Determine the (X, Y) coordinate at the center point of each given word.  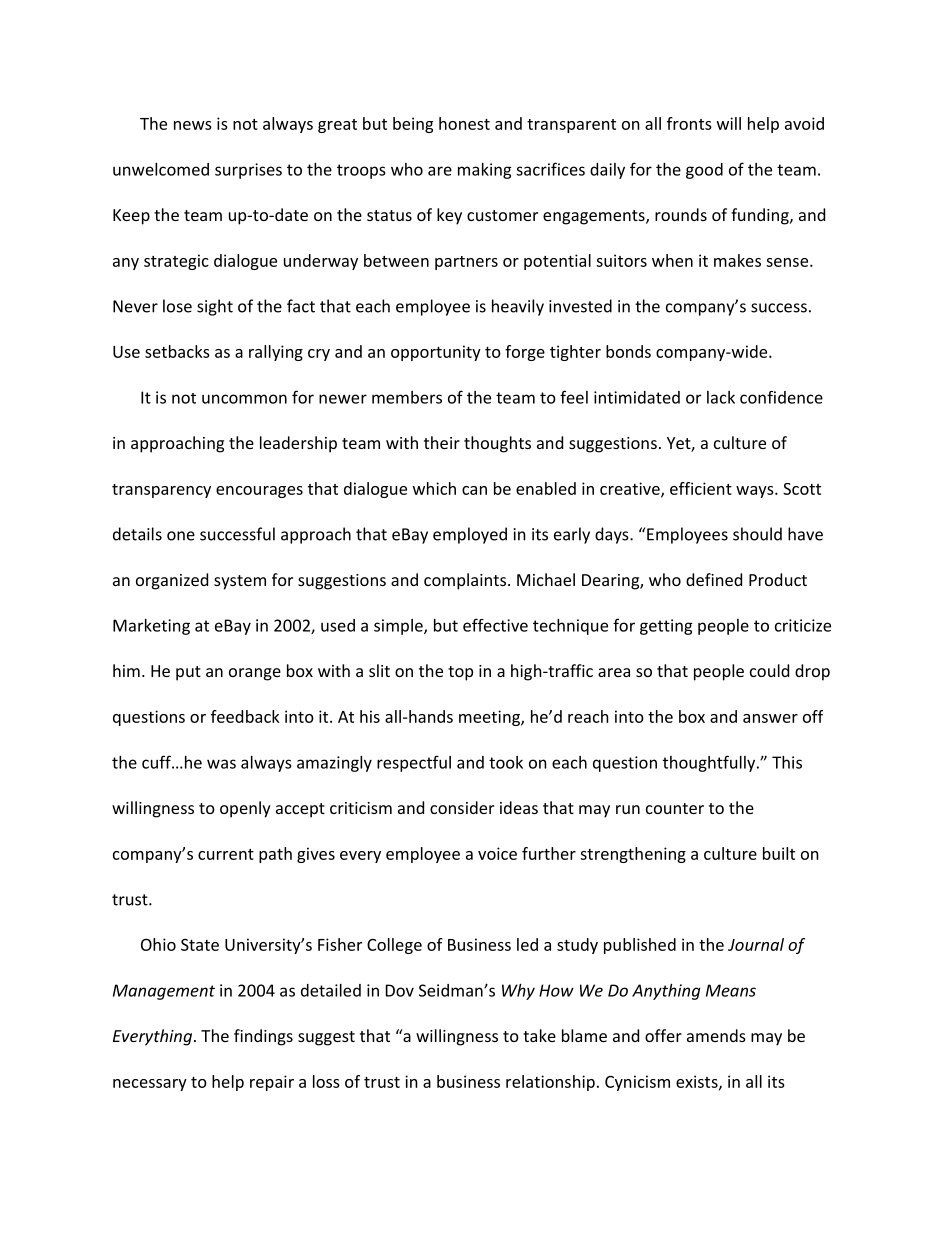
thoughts (497, 444)
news (193, 125)
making (485, 171)
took (506, 762)
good (704, 171)
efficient (701, 488)
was (221, 764)
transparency (161, 491)
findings (263, 1037)
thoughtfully (710, 763)
